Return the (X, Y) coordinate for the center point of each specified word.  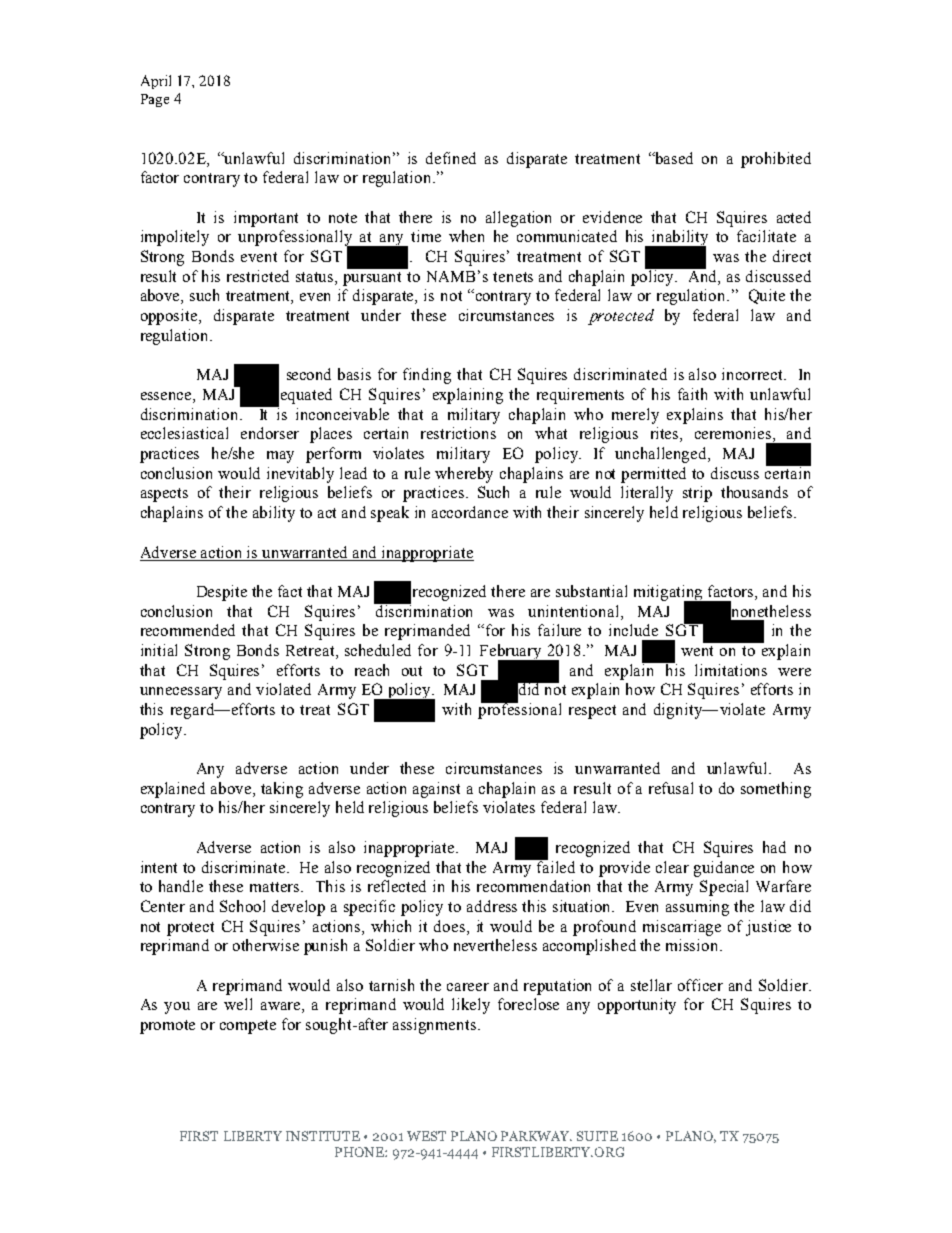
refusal (671, 788)
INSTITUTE (323, 1136)
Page (155, 100)
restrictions (458, 433)
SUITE (597, 1136)
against (436, 790)
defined (451, 158)
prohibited (776, 160)
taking (282, 790)
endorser (270, 433)
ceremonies (734, 434)
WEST (426, 1136)
